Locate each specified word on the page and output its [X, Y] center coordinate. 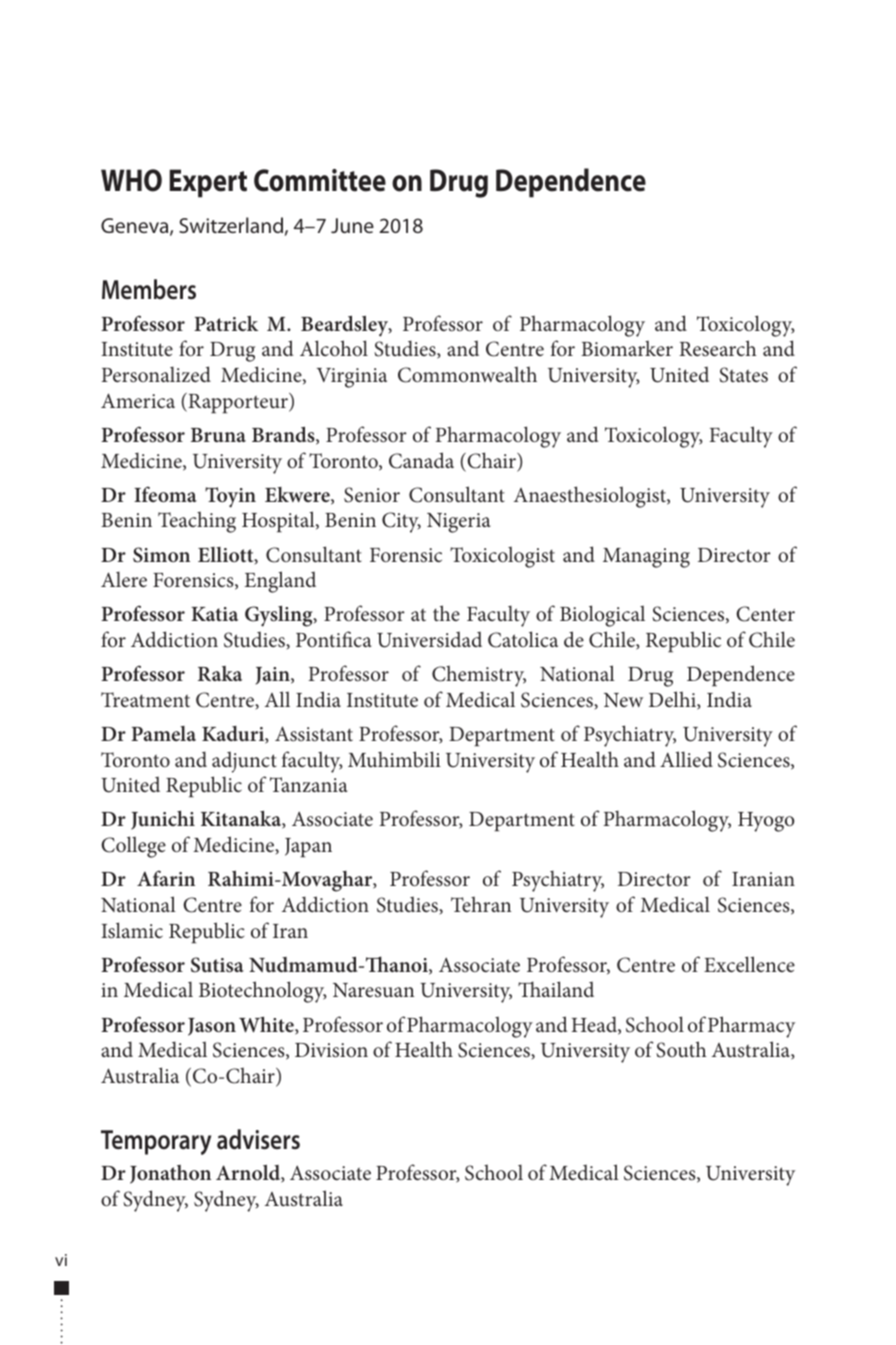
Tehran [481, 904]
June [352, 225]
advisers [258, 1139]
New [623, 700]
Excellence [749, 964]
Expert [208, 183]
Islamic [132, 930]
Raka [220, 673]
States [743, 375]
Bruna [218, 435]
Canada [421, 460]
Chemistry [479, 676]
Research [718, 348]
